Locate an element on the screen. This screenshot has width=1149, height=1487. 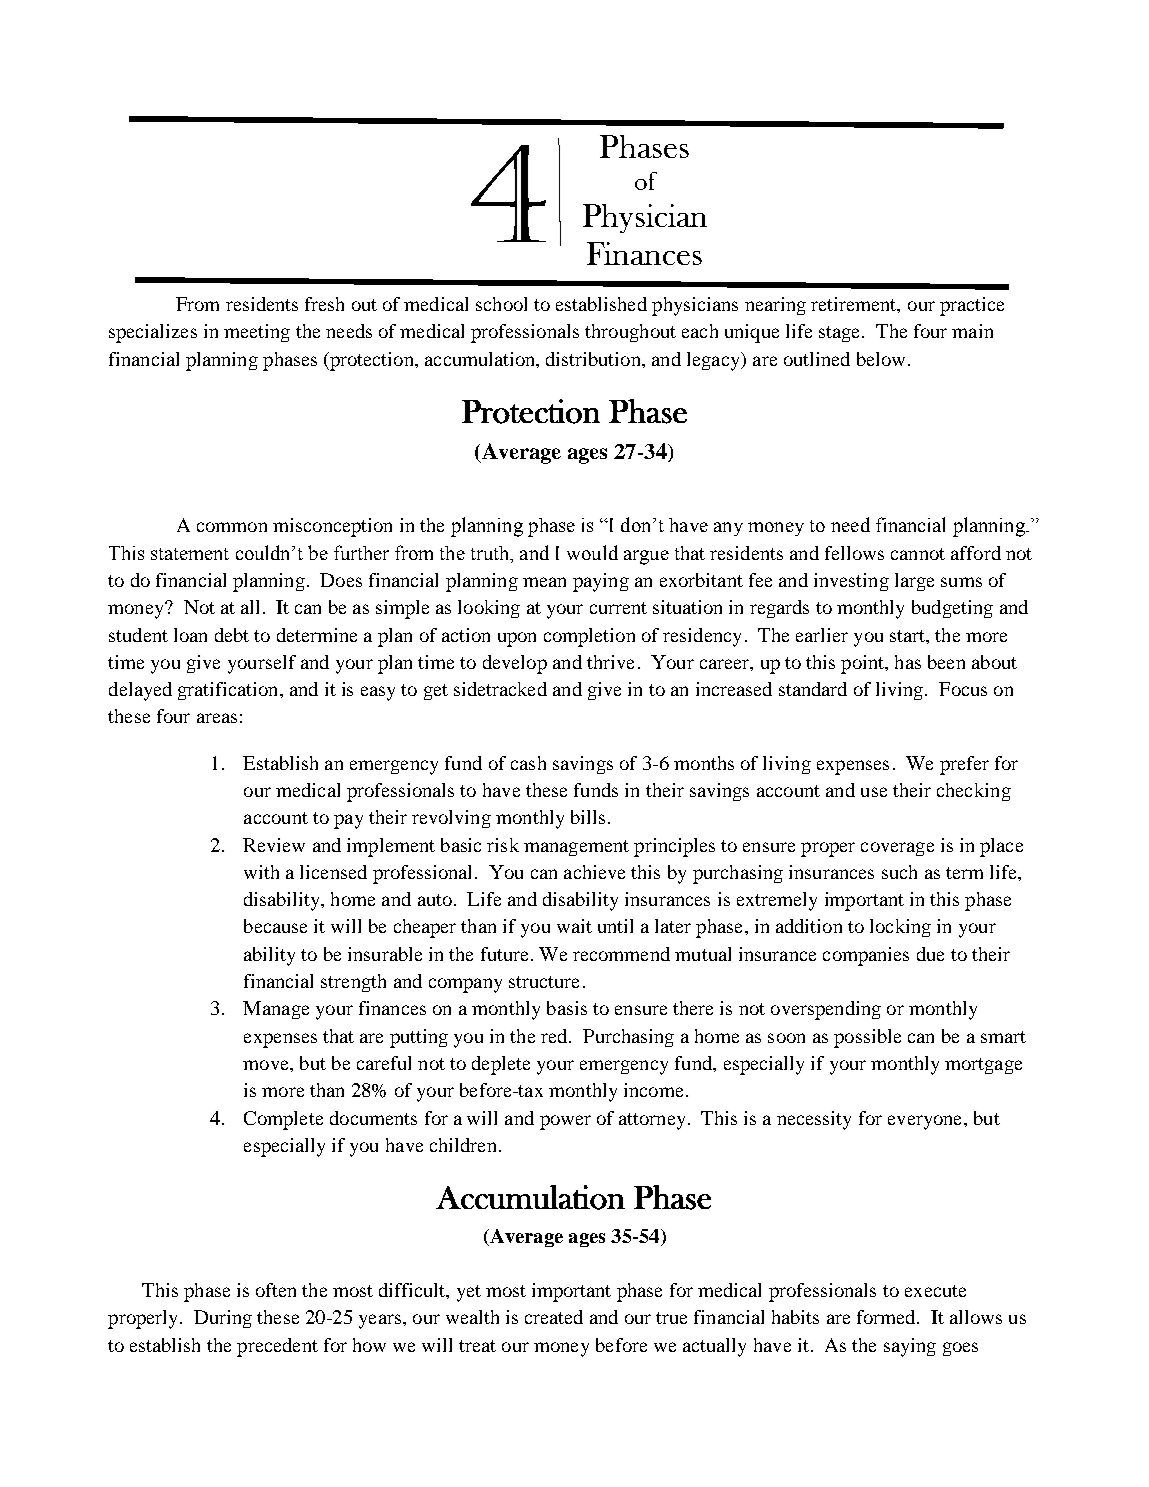
During is located at coordinates (223, 1319).
